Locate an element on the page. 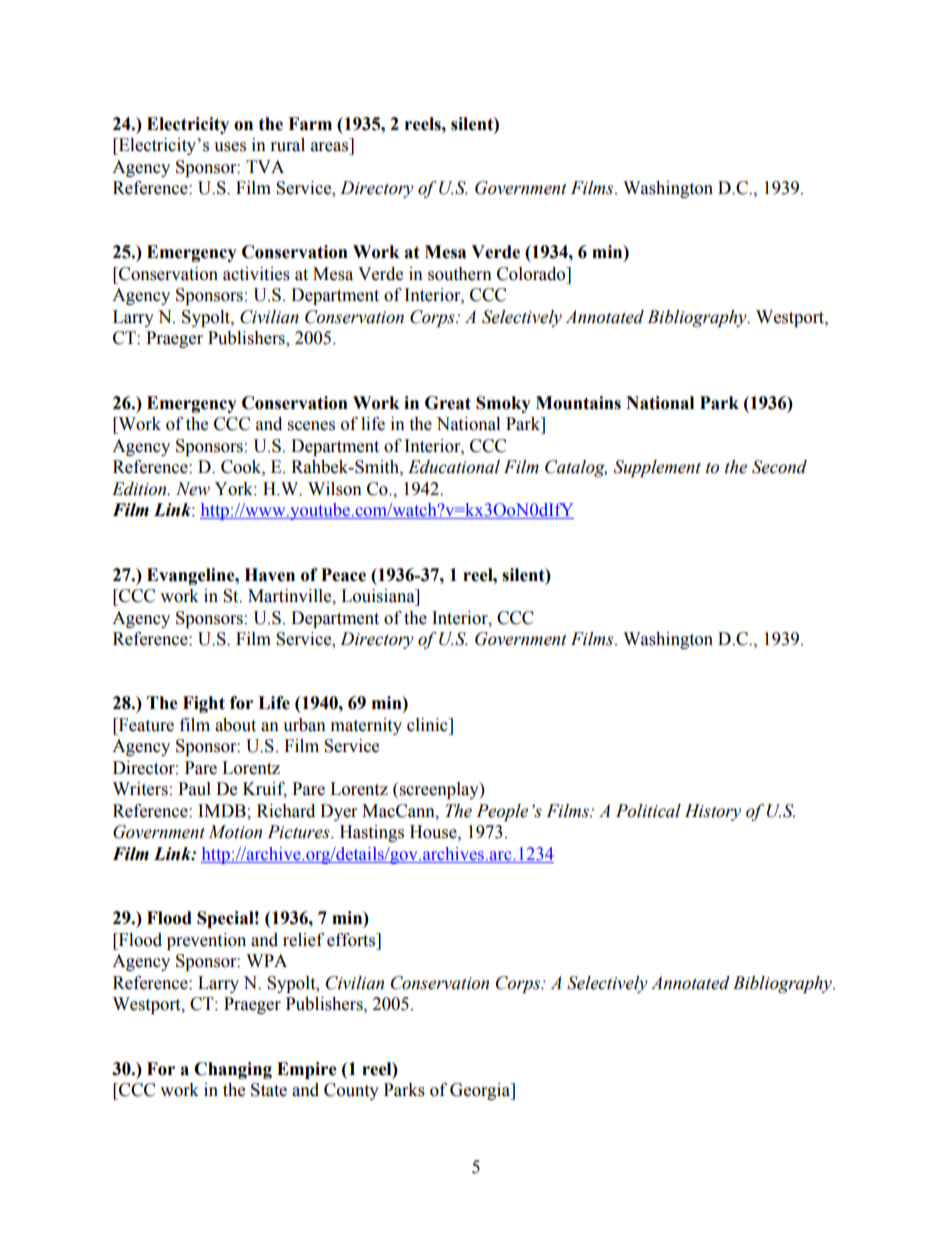 The image size is (952, 1233). areas is located at coordinates (329, 147).
